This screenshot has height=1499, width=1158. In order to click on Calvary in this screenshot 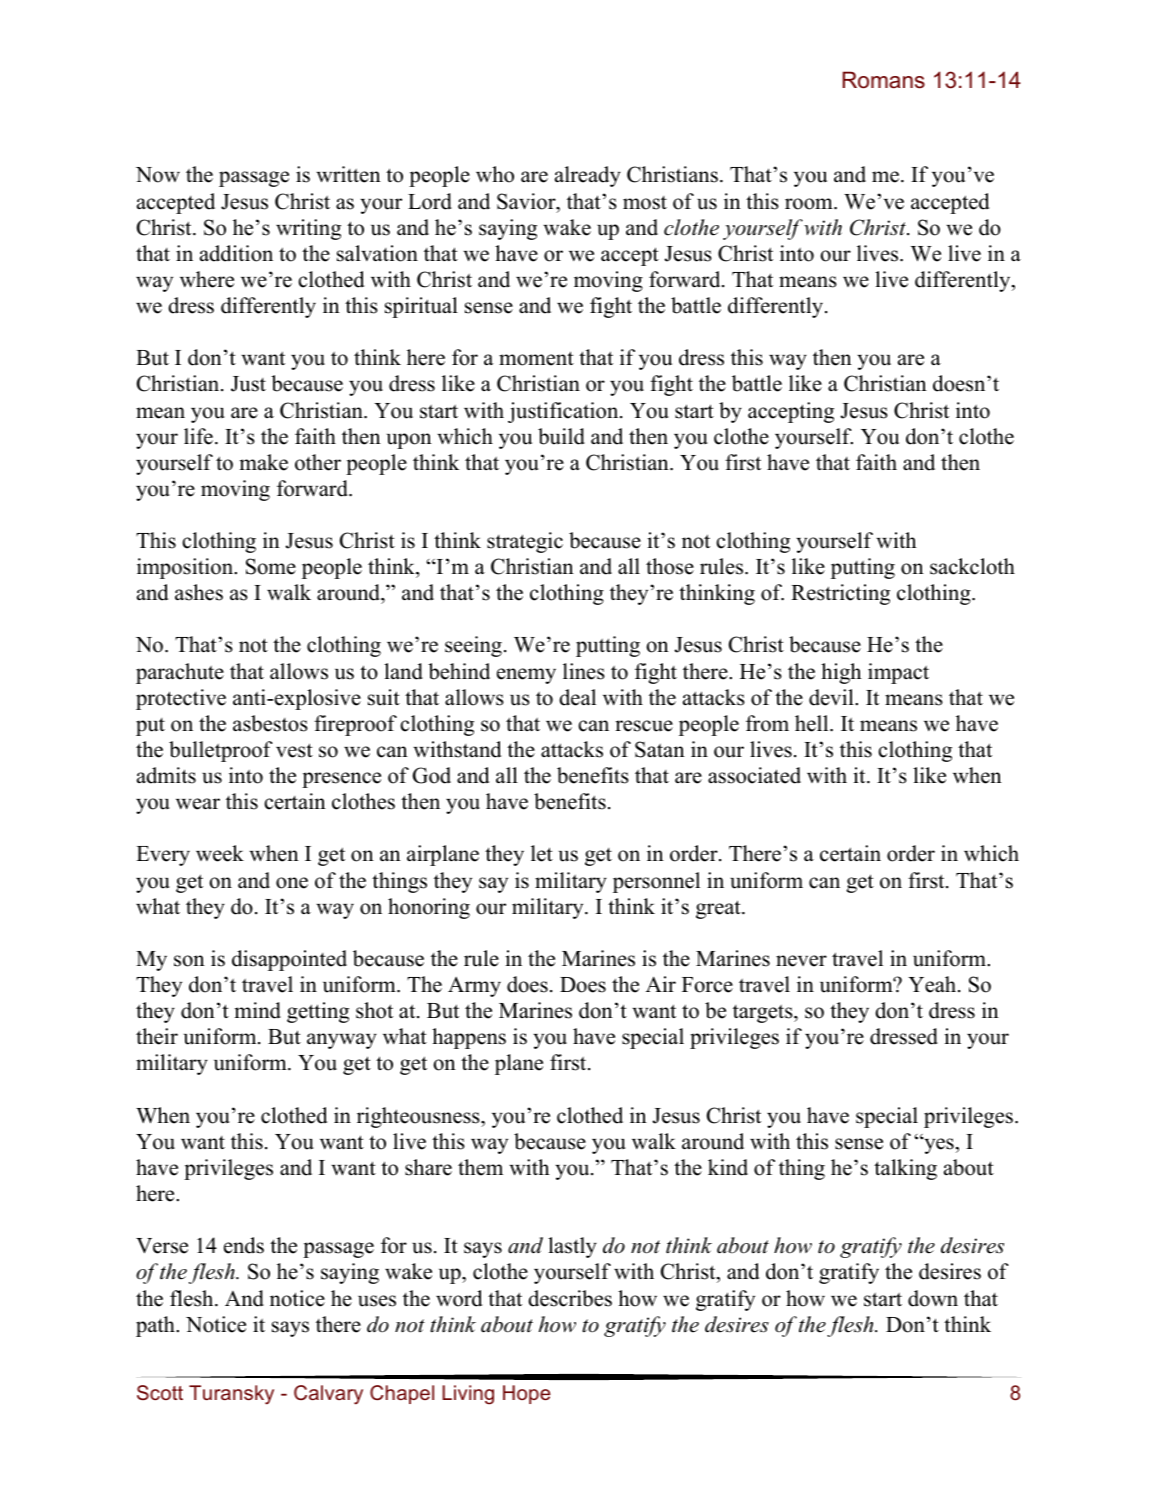, I will do `click(328, 1395)`.
